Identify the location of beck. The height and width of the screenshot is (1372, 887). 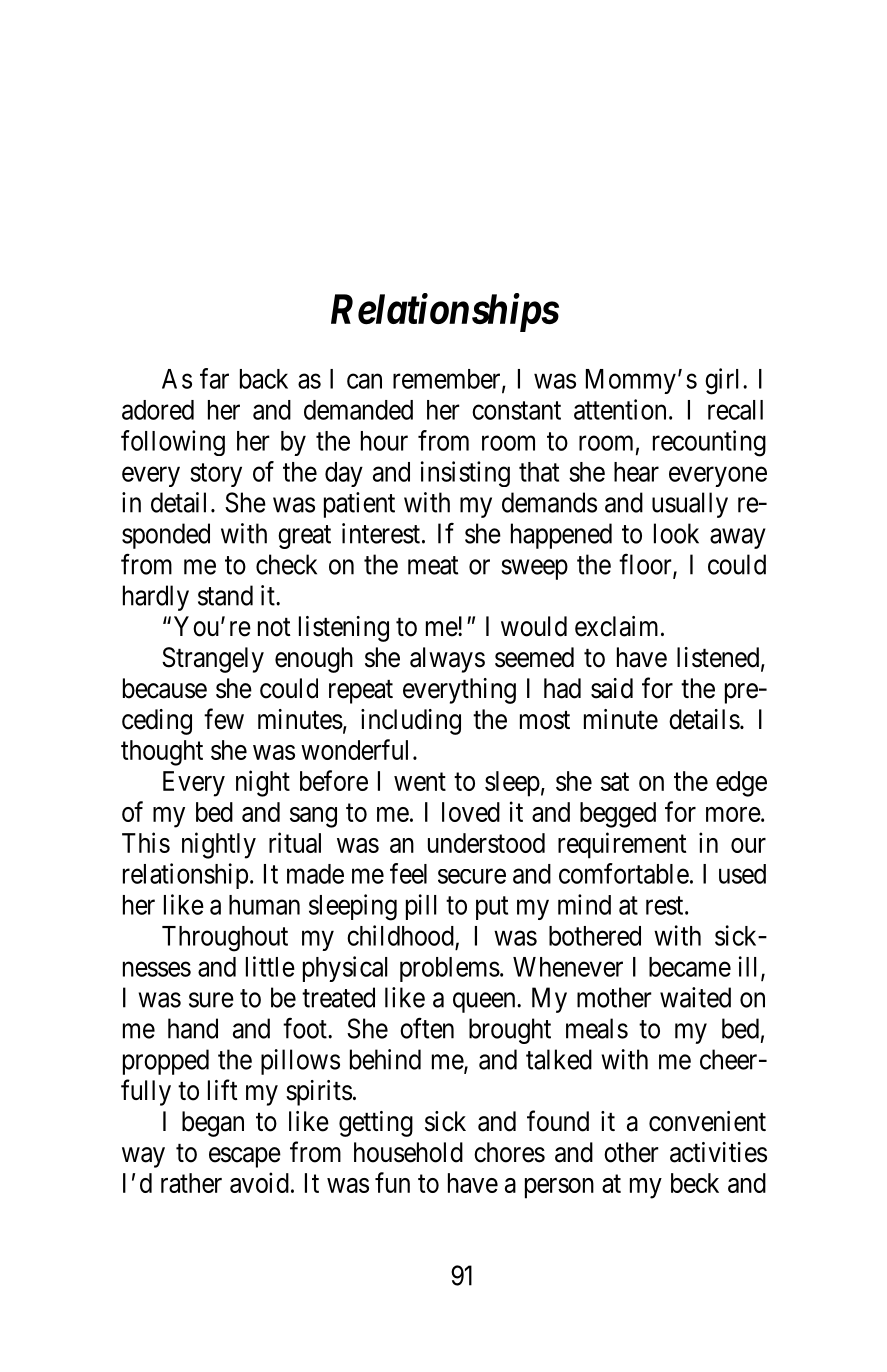
(695, 1183).
